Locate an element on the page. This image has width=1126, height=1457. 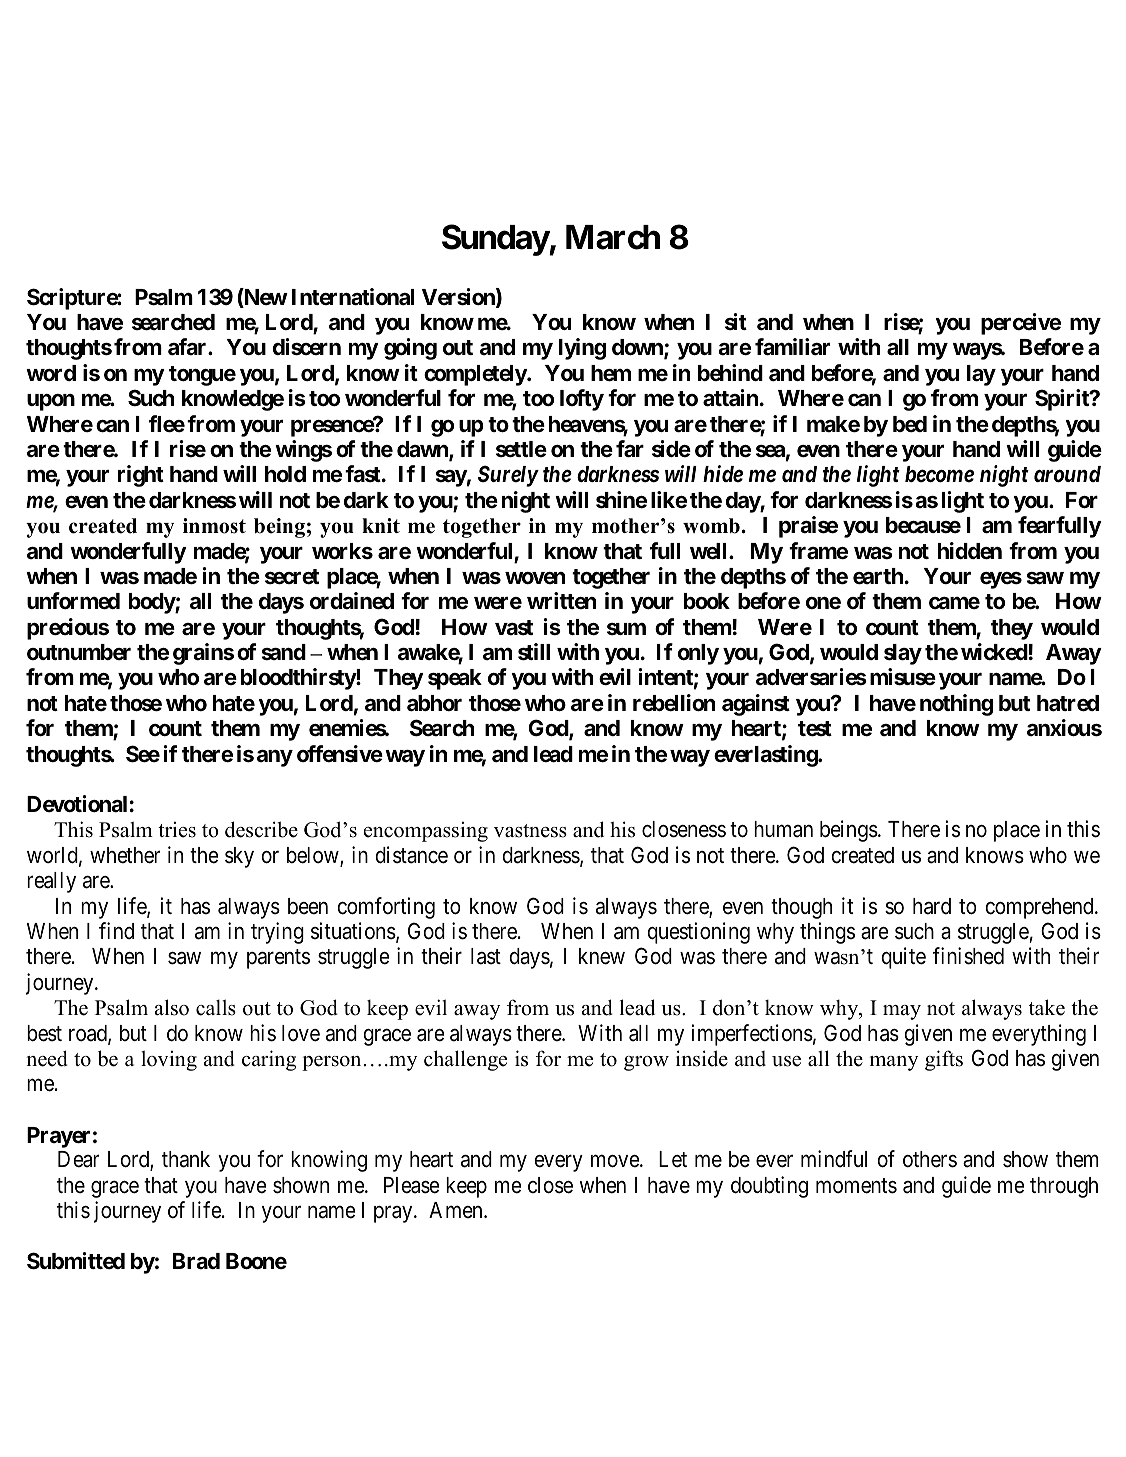
hard is located at coordinates (932, 906).
